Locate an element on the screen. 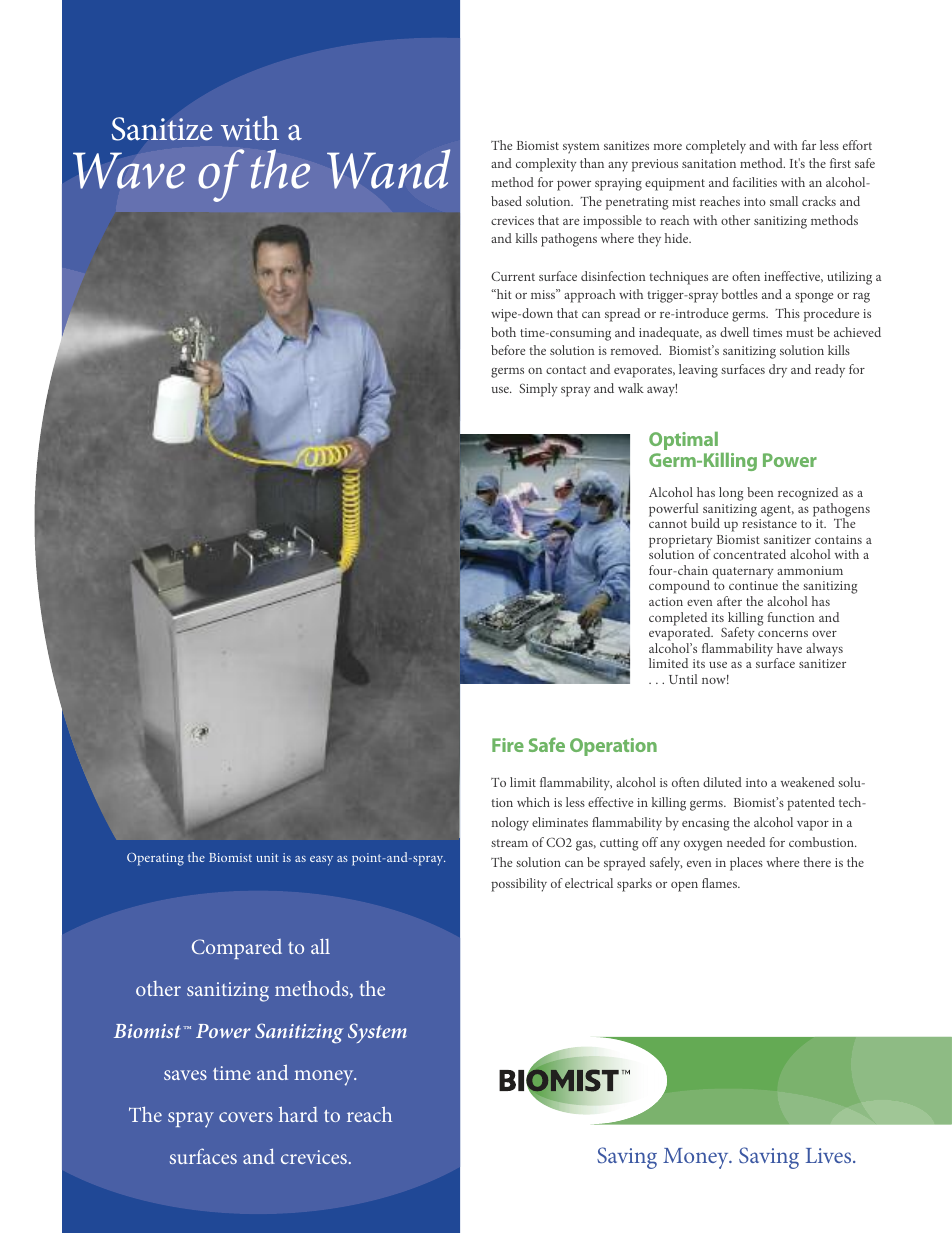 The image size is (952, 1233). unit is located at coordinates (267, 857).
